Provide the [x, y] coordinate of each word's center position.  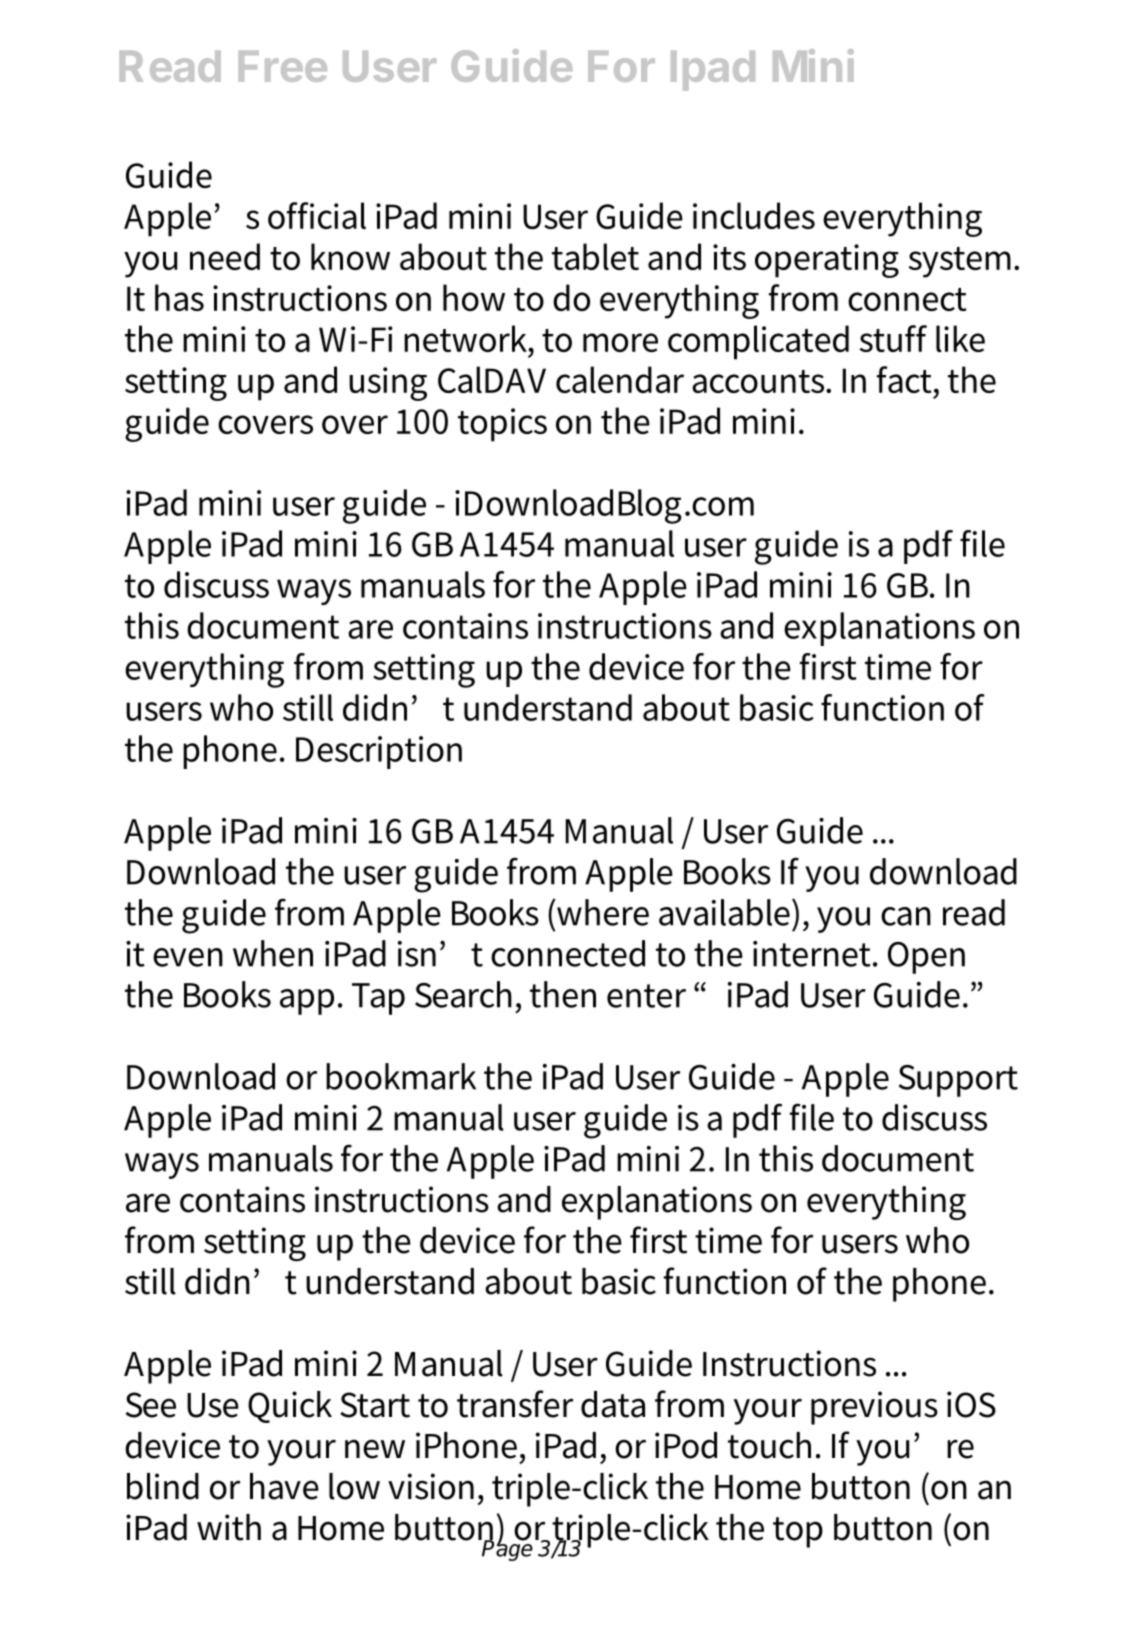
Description [379, 752]
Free [283, 66]
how [474, 297]
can [906, 916]
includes [754, 215]
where [602, 912]
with [229, 1527]
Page [507, 1549]
